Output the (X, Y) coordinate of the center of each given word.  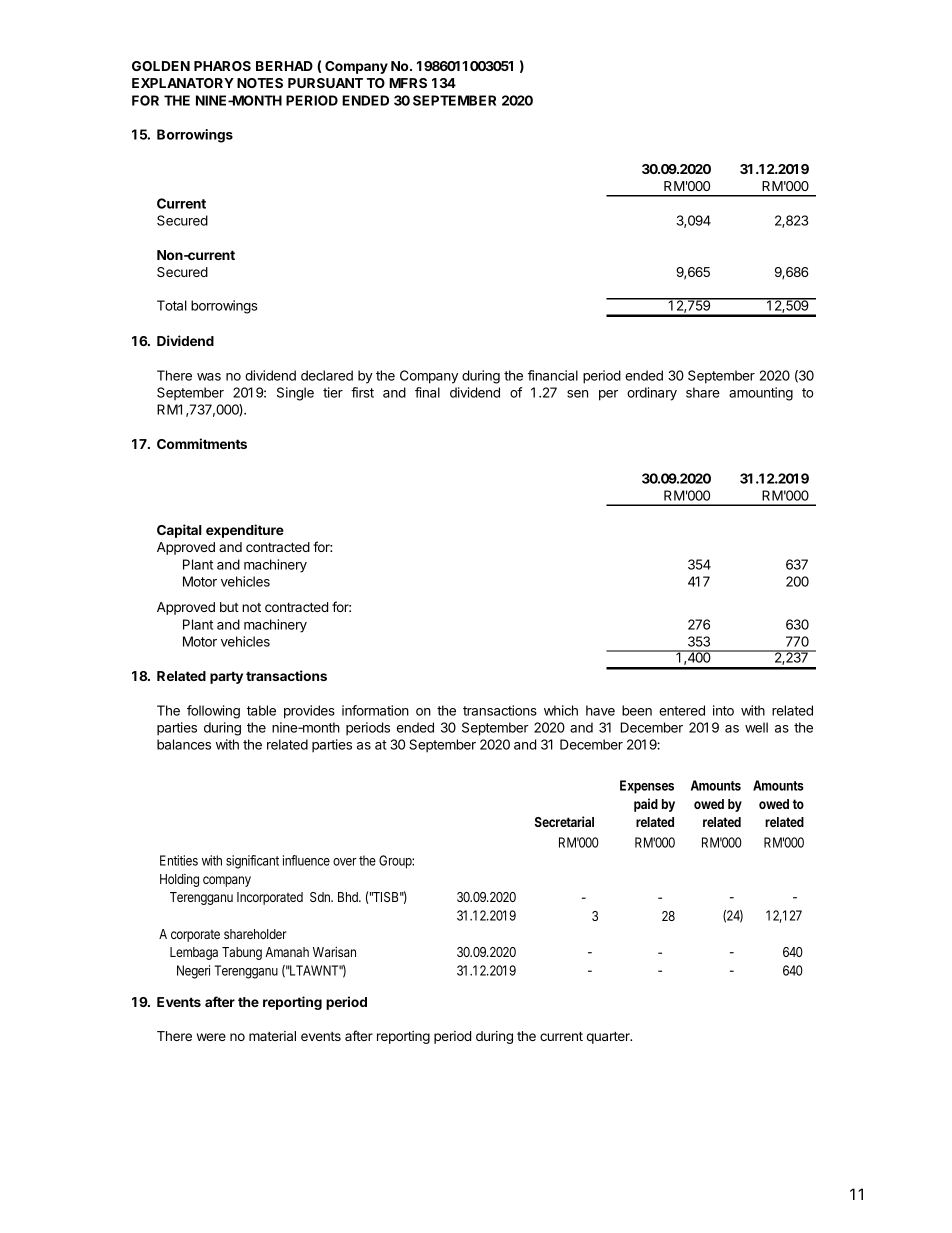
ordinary (652, 394)
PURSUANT (325, 83)
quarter (609, 1037)
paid (646, 805)
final (427, 392)
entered (682, 710)
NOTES (260, 83)
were (211, 1037)
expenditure (245, 531)
